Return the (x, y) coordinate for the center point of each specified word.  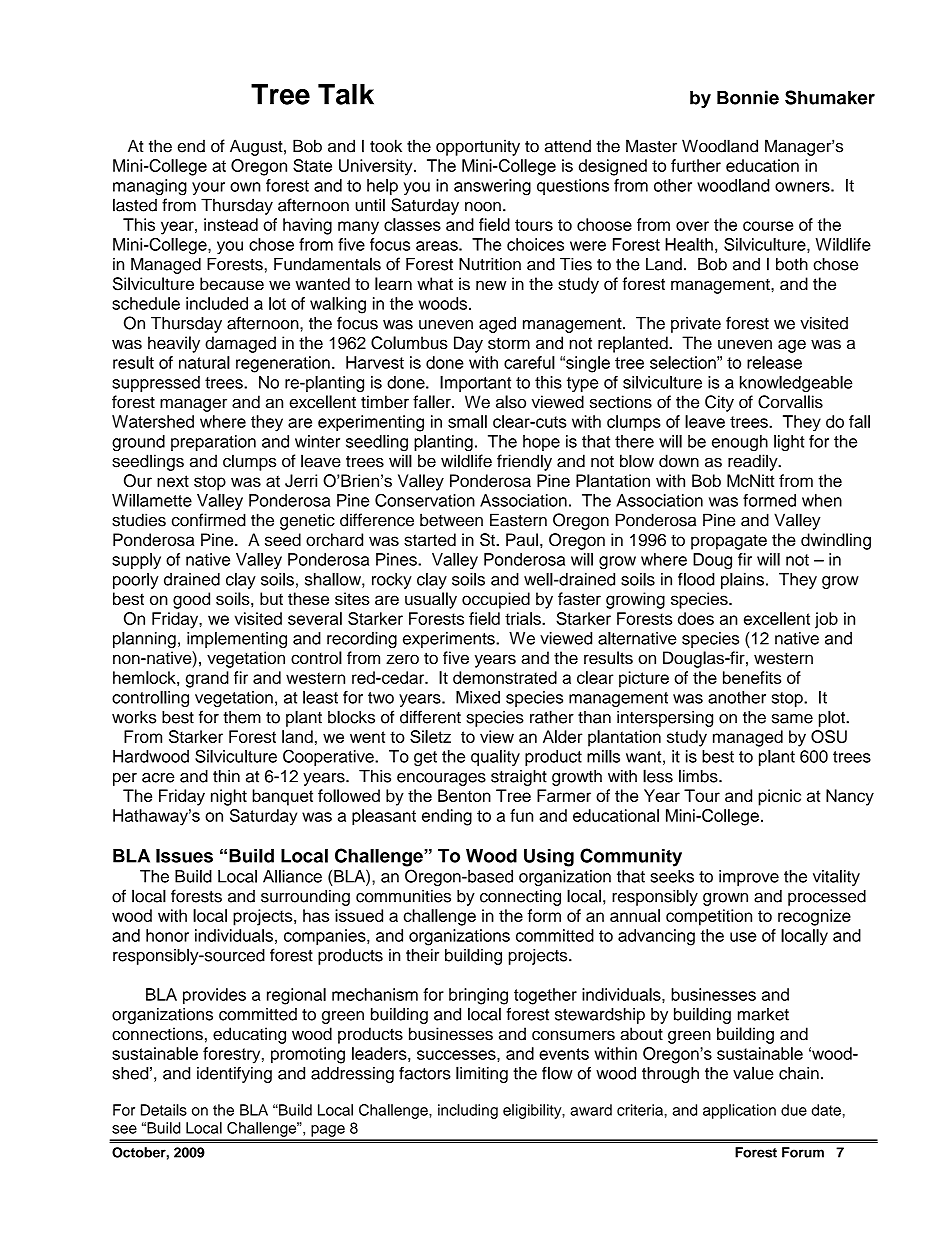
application (739, 1111)
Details (164, 1110)
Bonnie (748, 97)
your (208, 188)
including (468, 1111)
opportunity (478, 147)
